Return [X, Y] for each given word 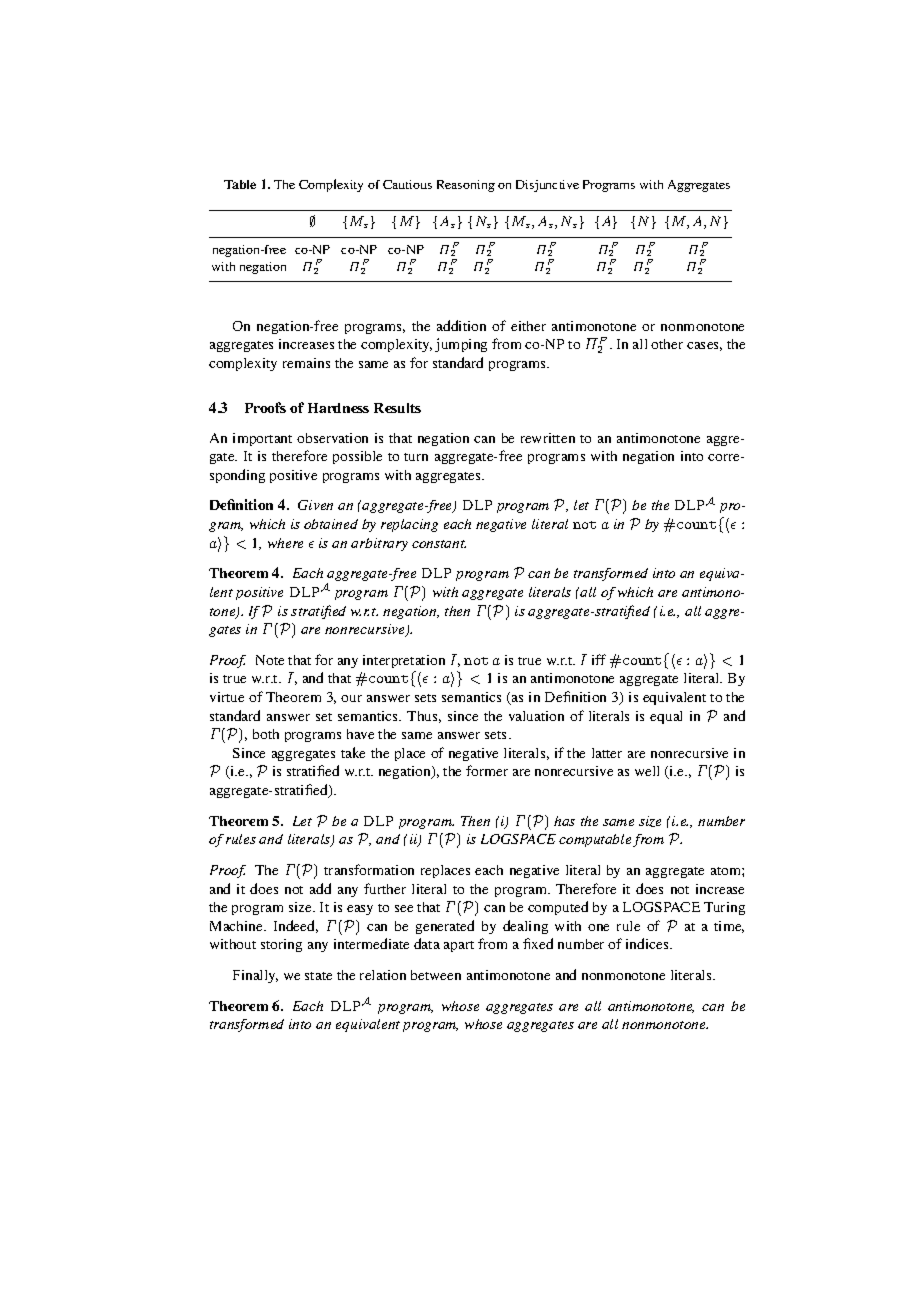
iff [599, 659]
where [285, 543]
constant [439, 544]
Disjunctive [547, 186]
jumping [461, 345]
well [647, 771]
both [266, 734]
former [487, 770]
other [667, 344]
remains [306, 363]
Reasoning [466, 186]
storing [281, 945]
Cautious [407, 184]
